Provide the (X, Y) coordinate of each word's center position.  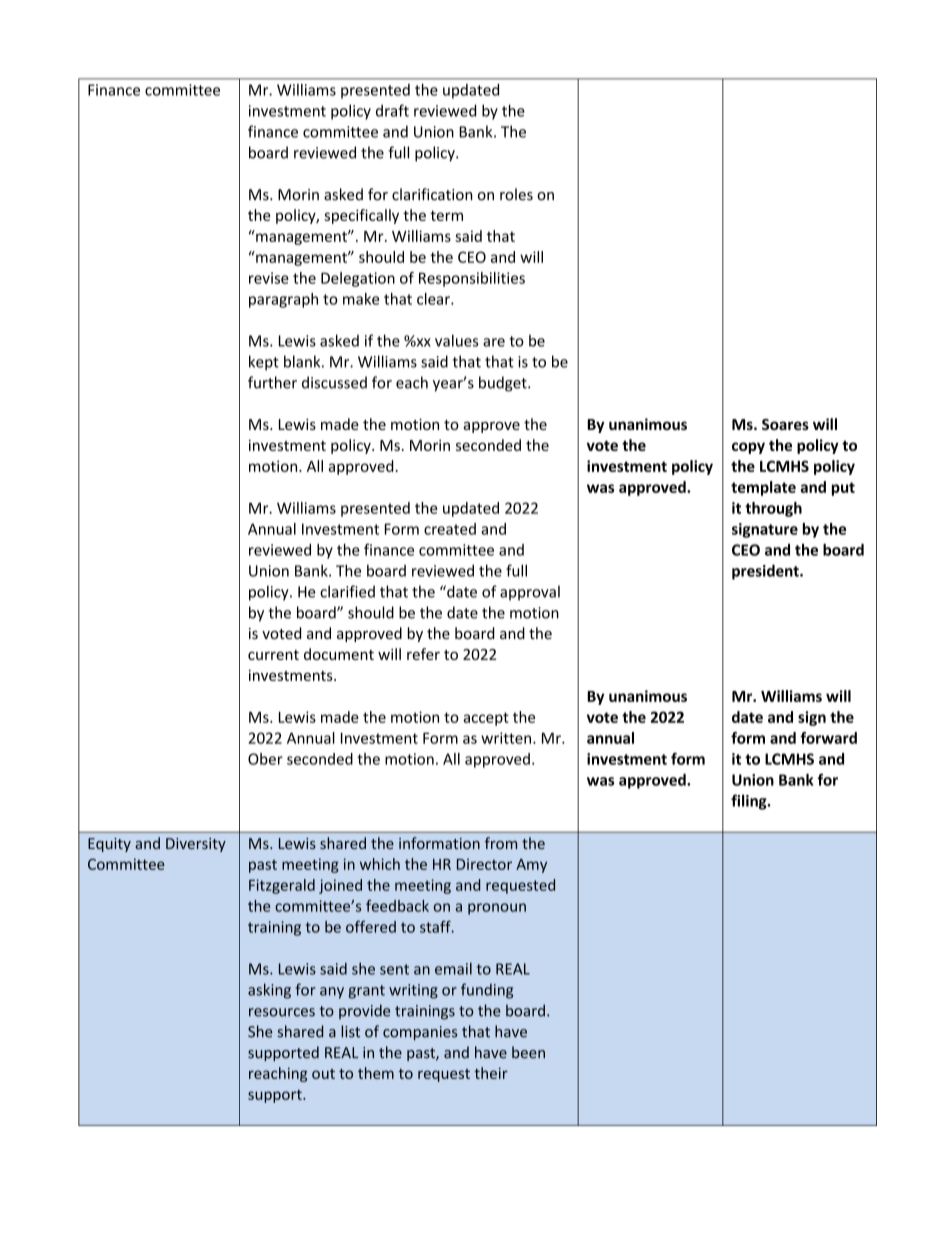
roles (516, 194)
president (766, 572)
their (491, 1073)
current (273, 655)
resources (282, 1012)
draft (392, 110)
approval (530, 593)
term (446, 216)
